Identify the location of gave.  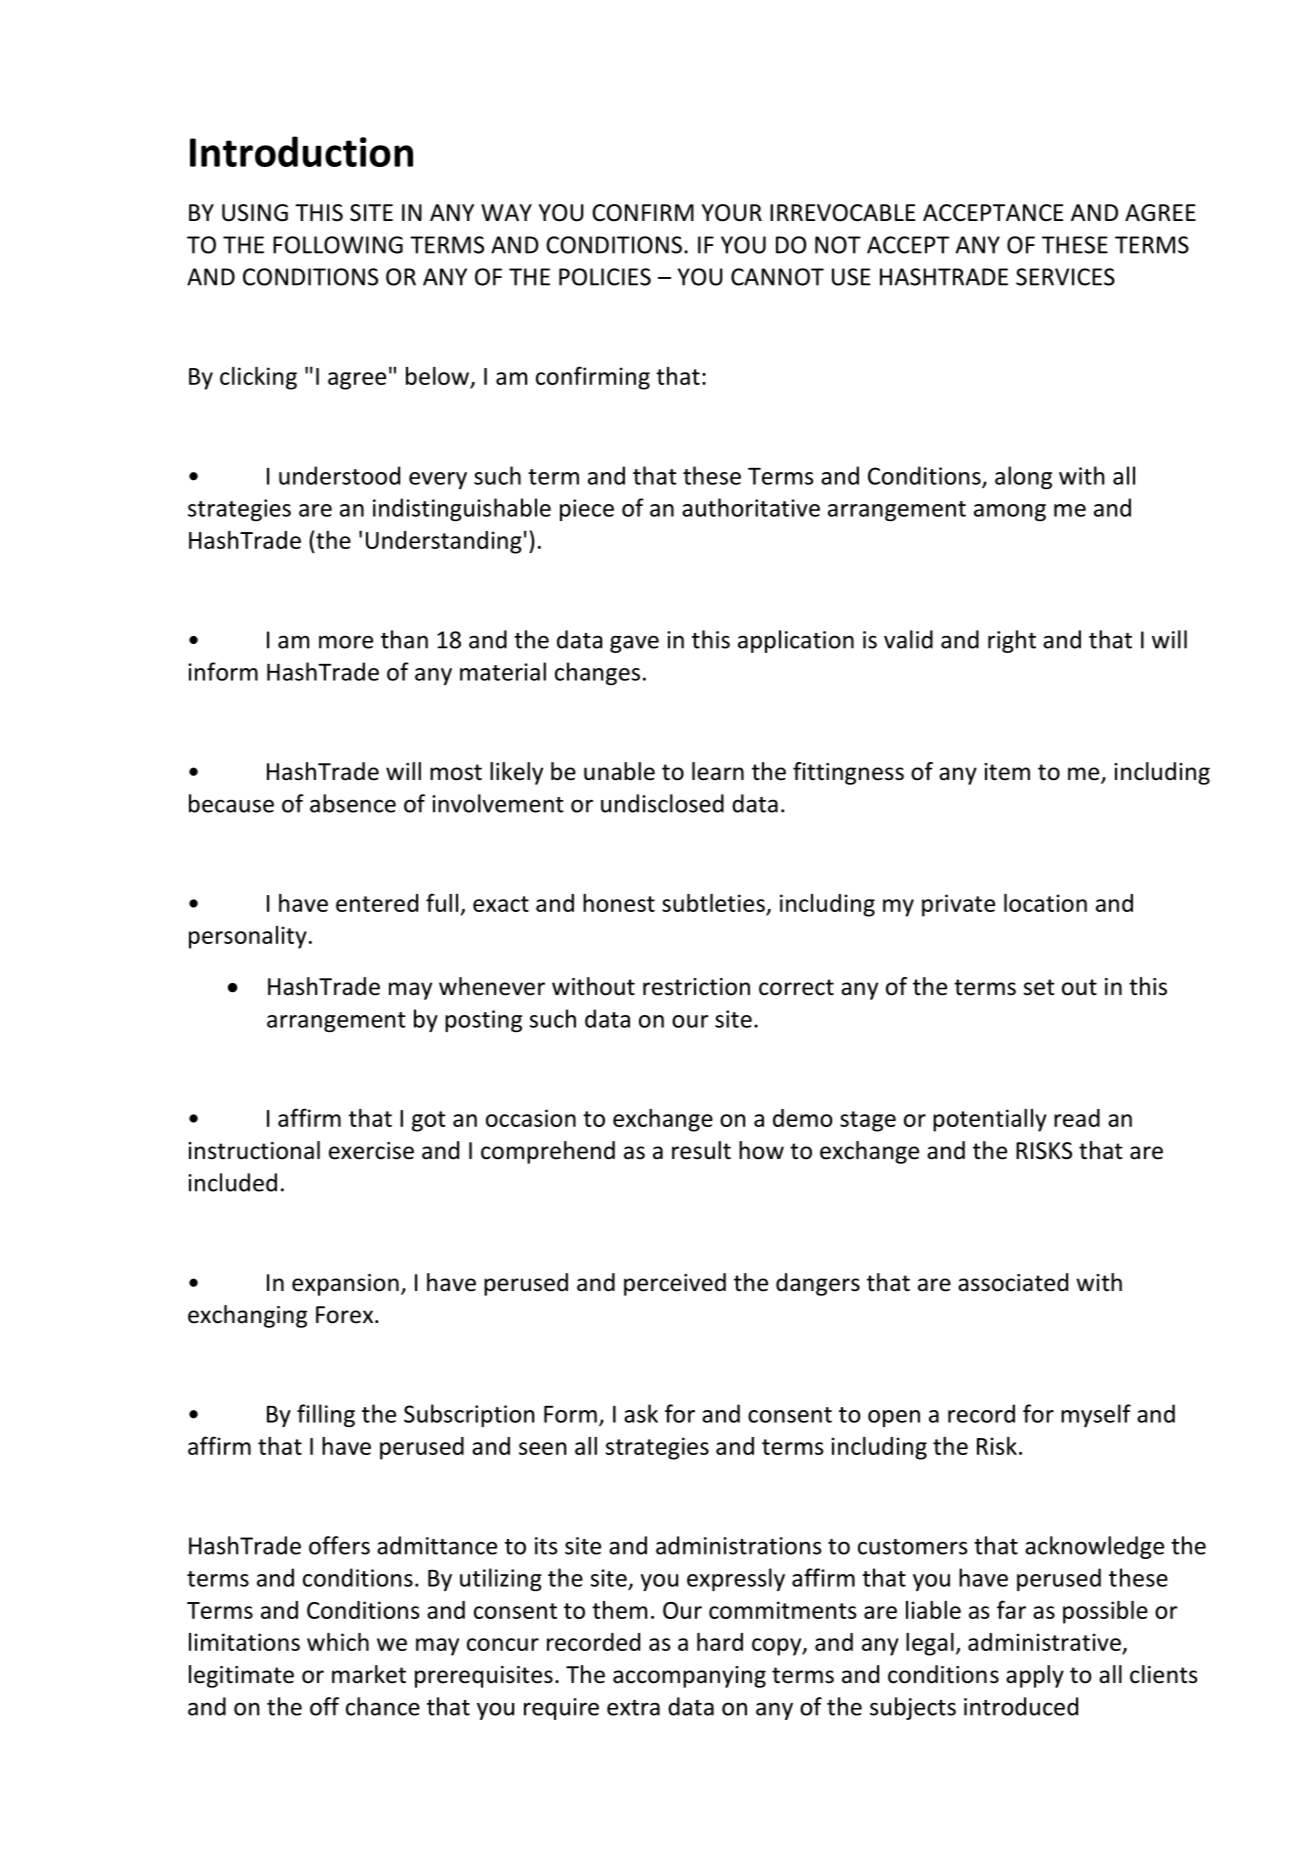
(634, 644).
